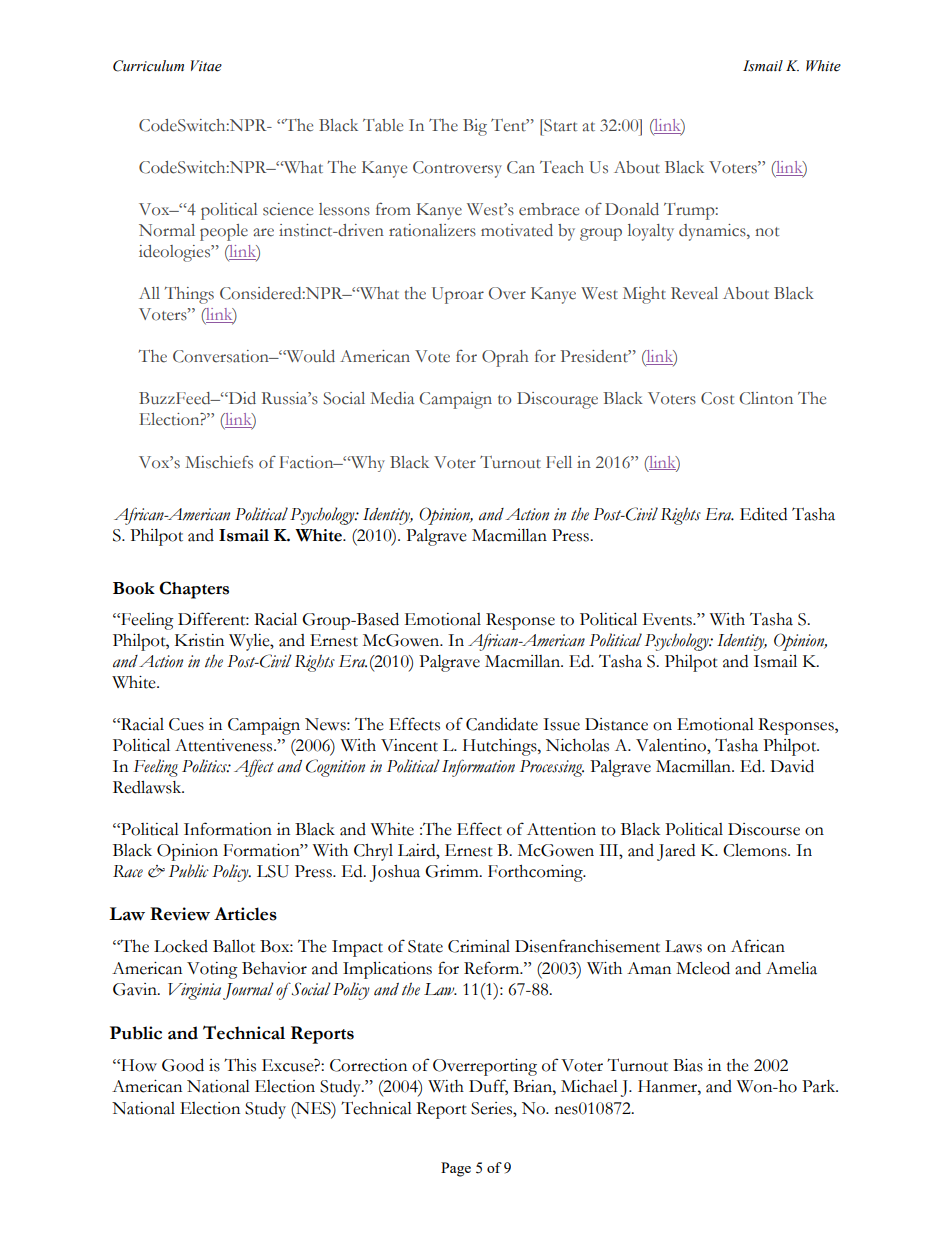  Describe the element at coordinates (713, 232) in the image. I see `dynamics` at that location.
